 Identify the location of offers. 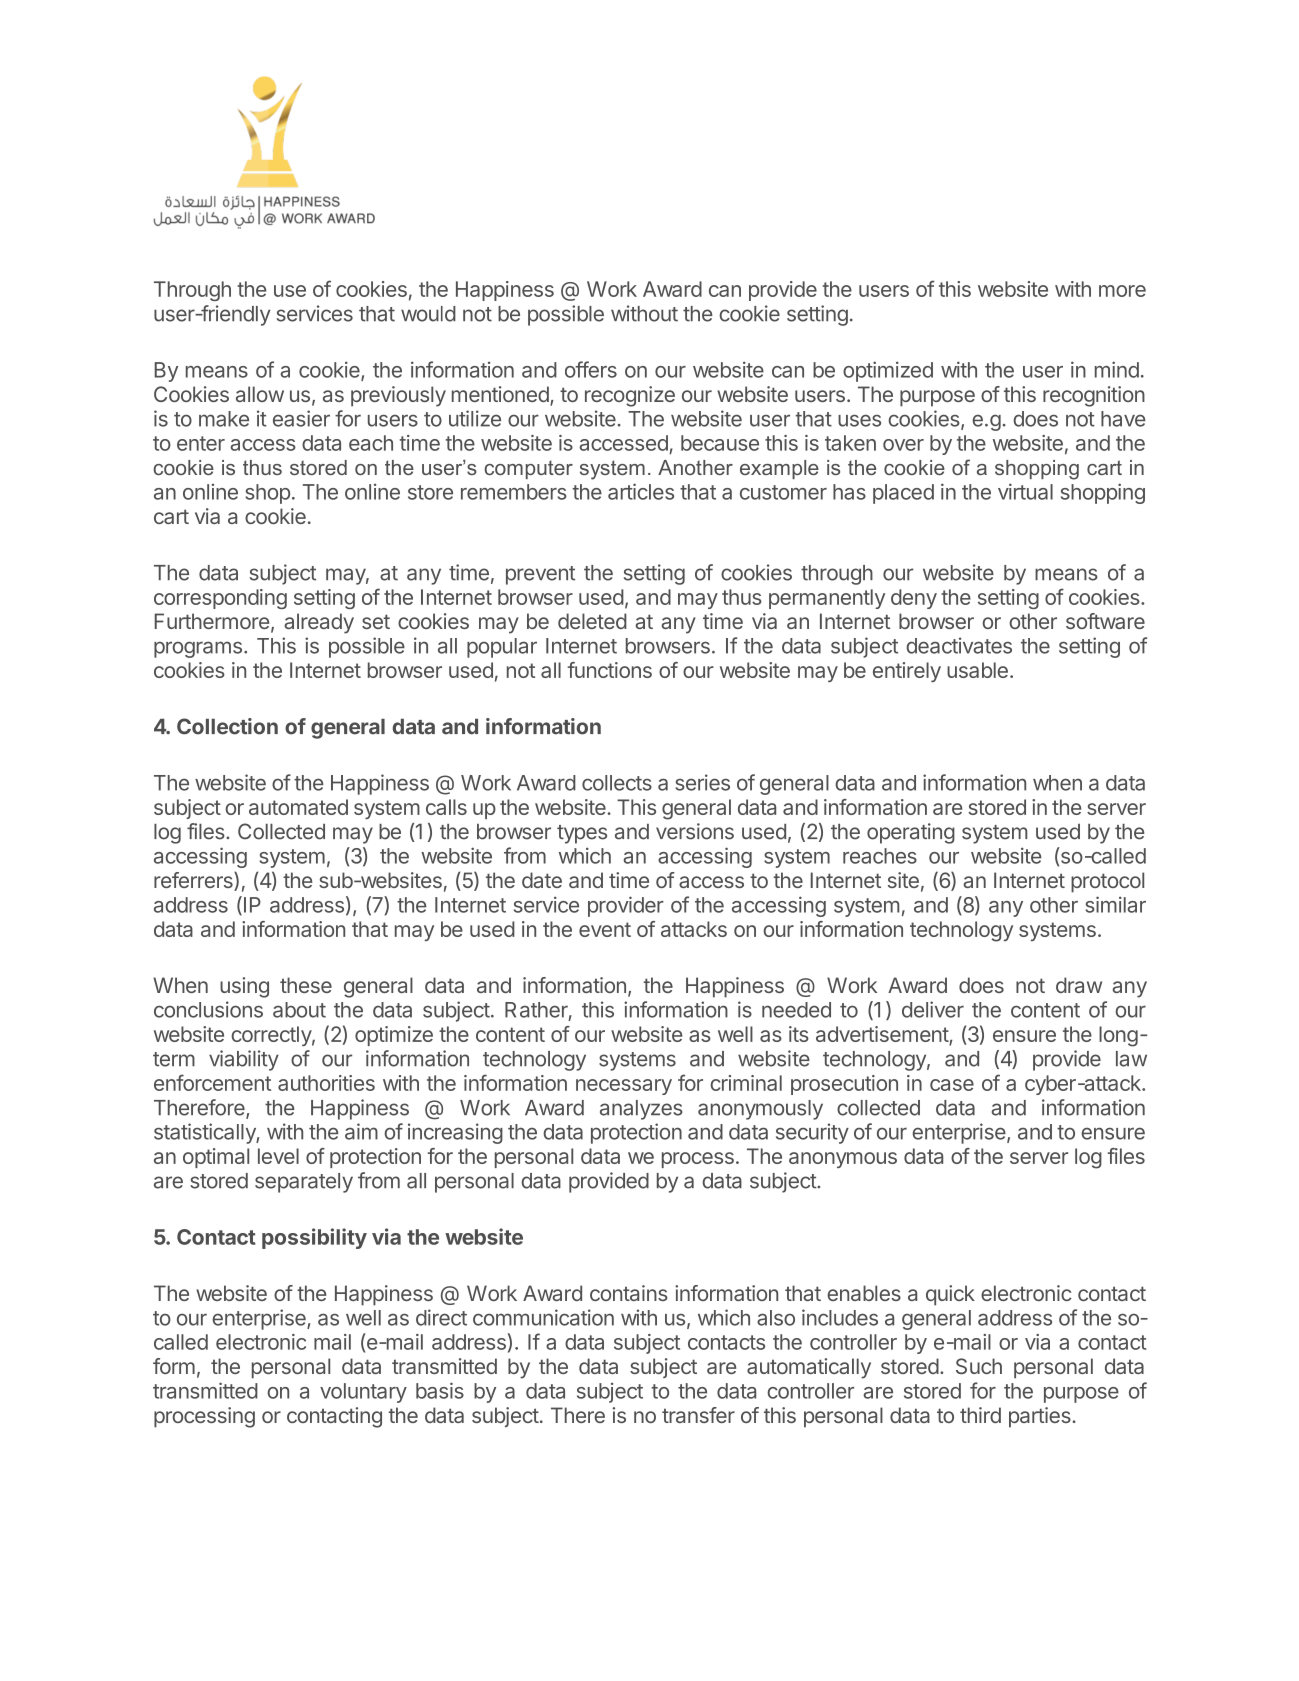
(591, 369).
